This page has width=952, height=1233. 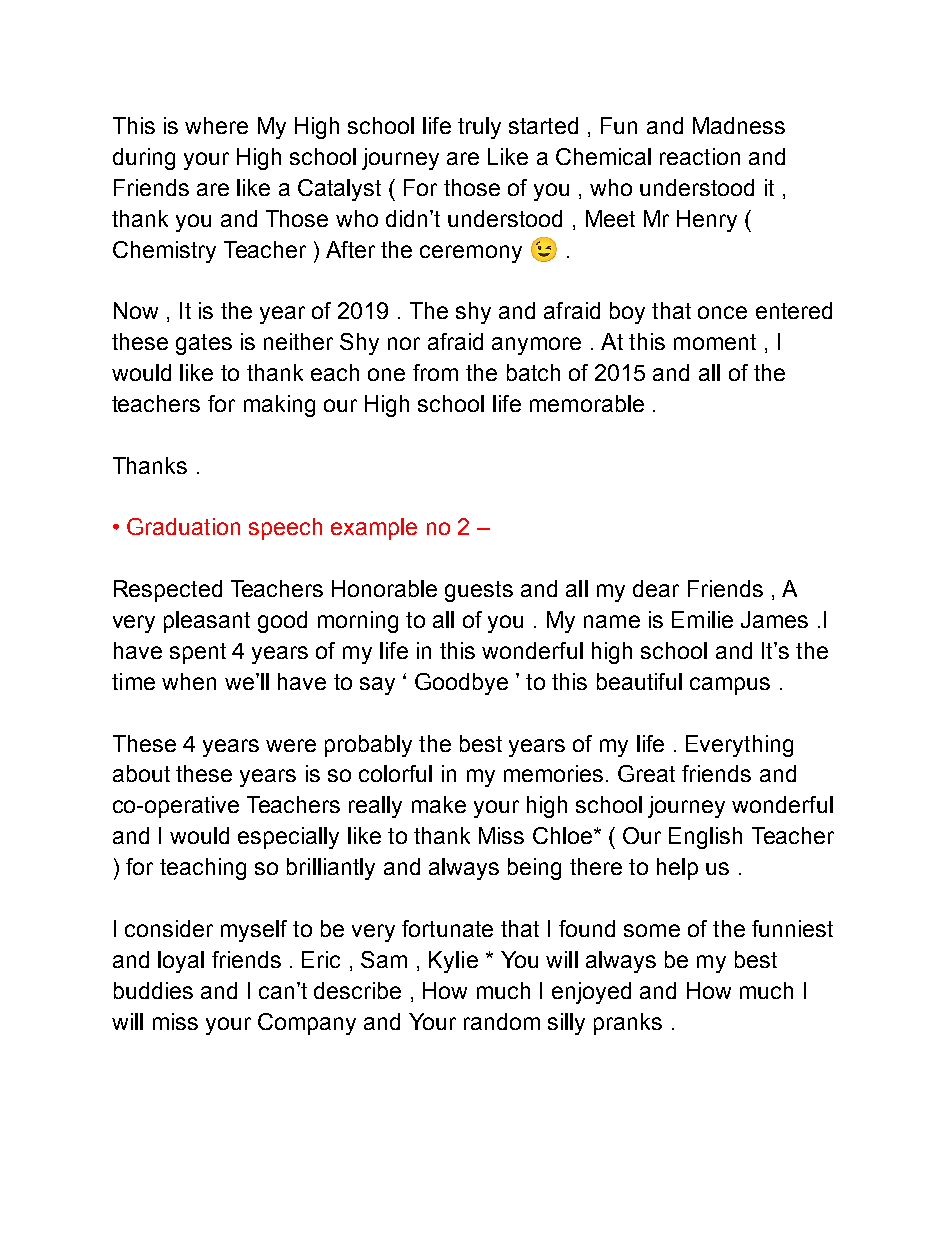 I want to click on moment, so click(x=715, y=342).
